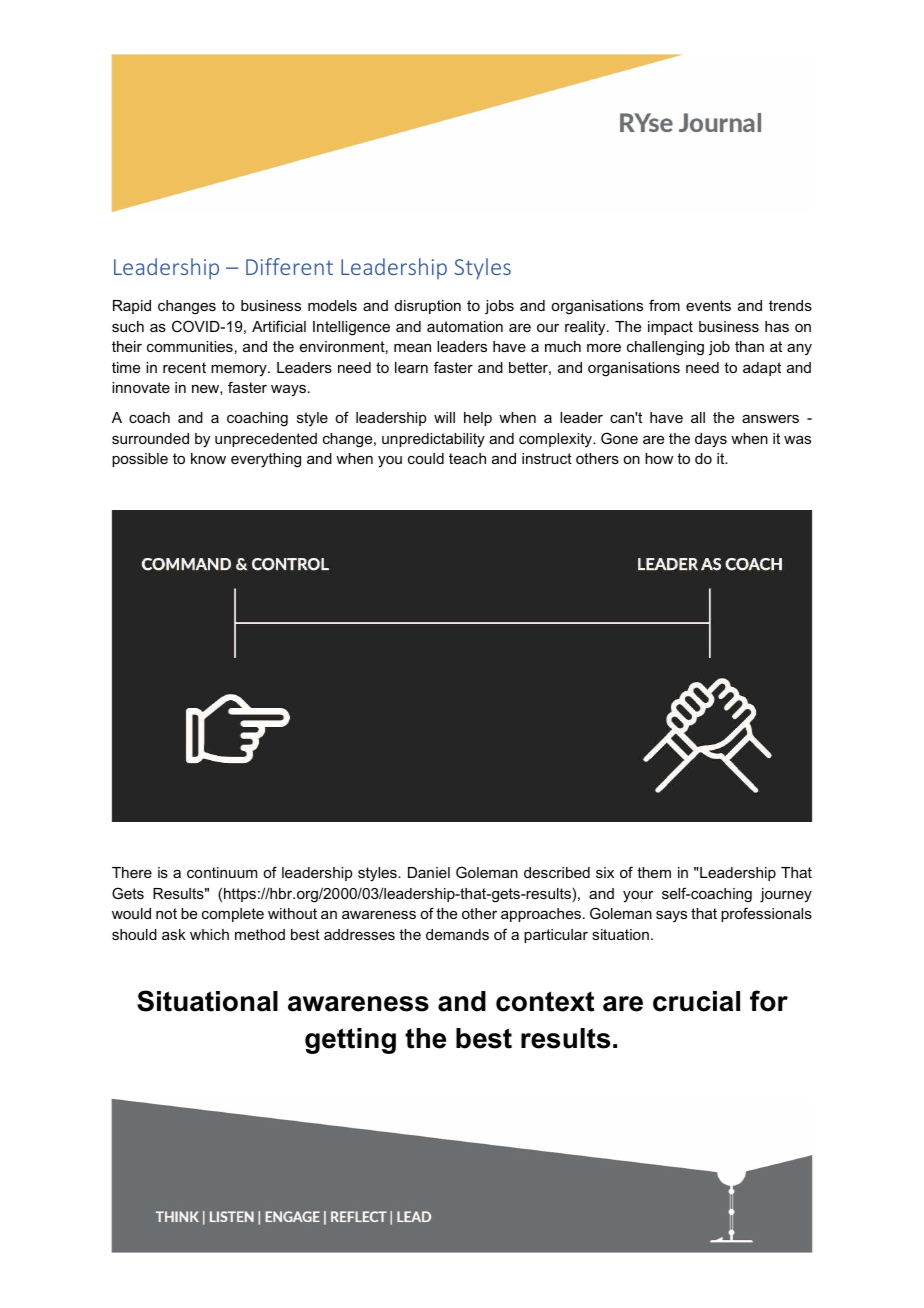  Describe the element at coordinates (208, 458) in the page. I see `know` at that location.
